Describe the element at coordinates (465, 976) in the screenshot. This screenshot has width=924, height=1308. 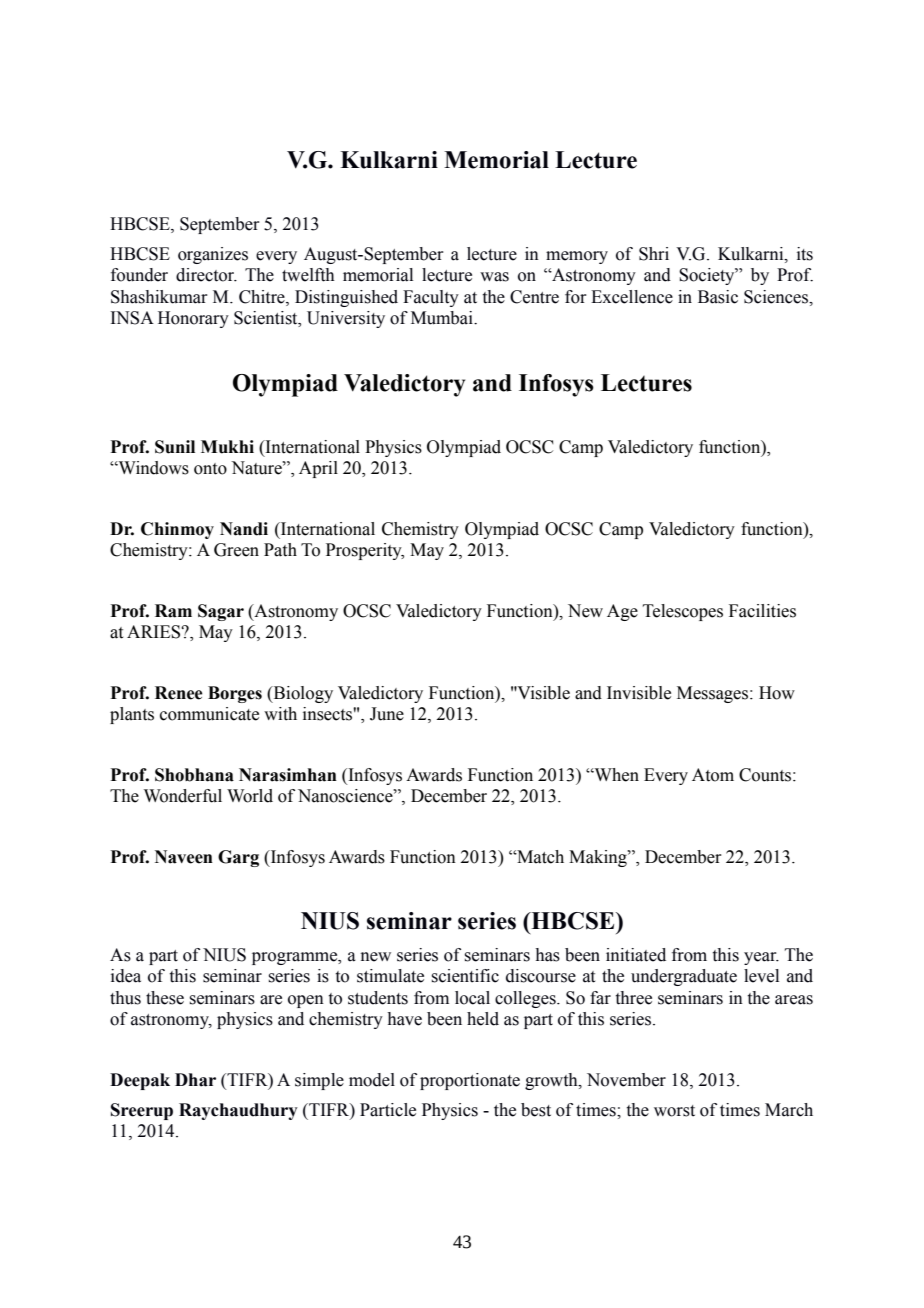
I see `scientific` at that location.
